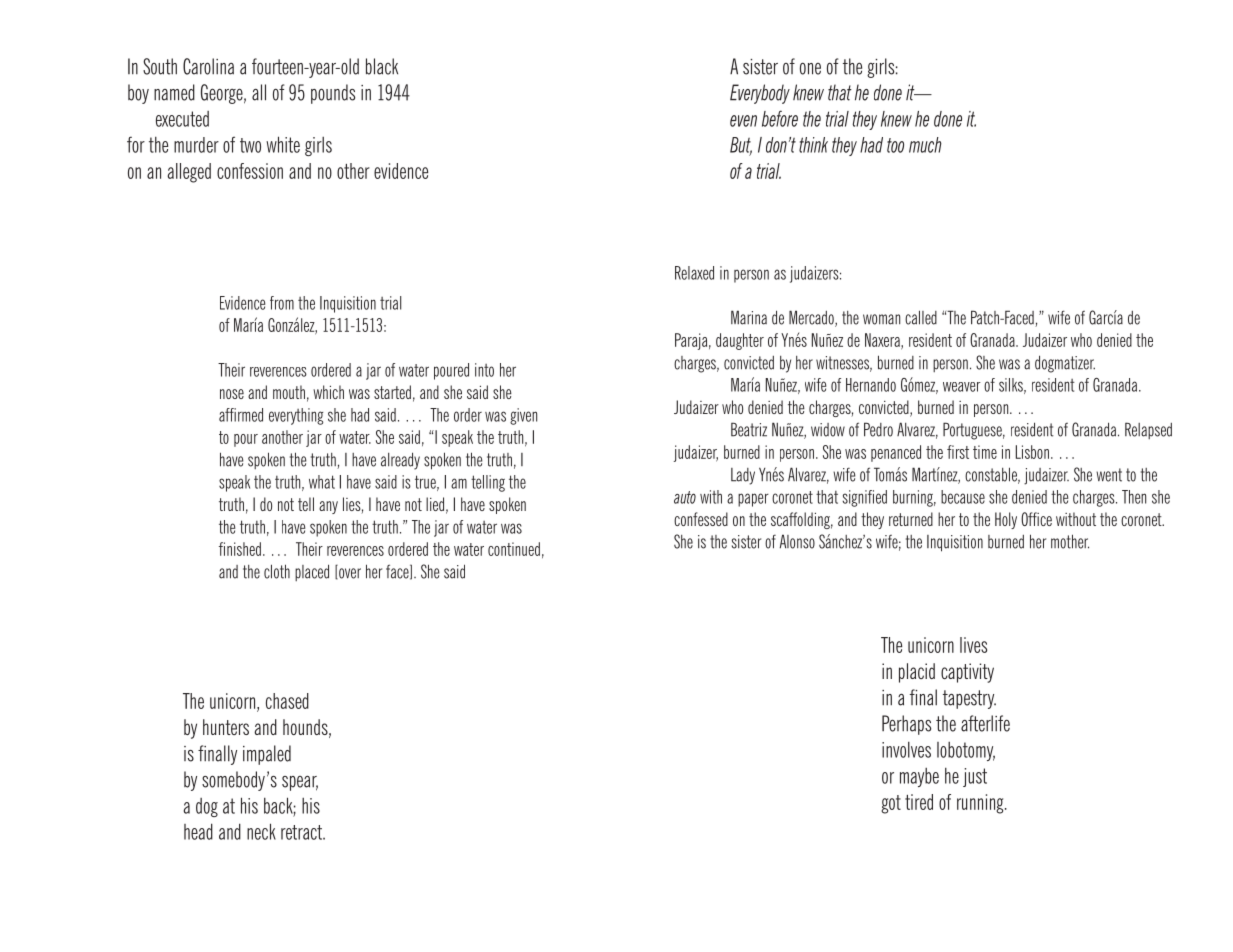 The width and height of the screenshot is (1233, 952). Describe the element at coordinates (282, 303) in the screenshot. I see `from` at that location.
